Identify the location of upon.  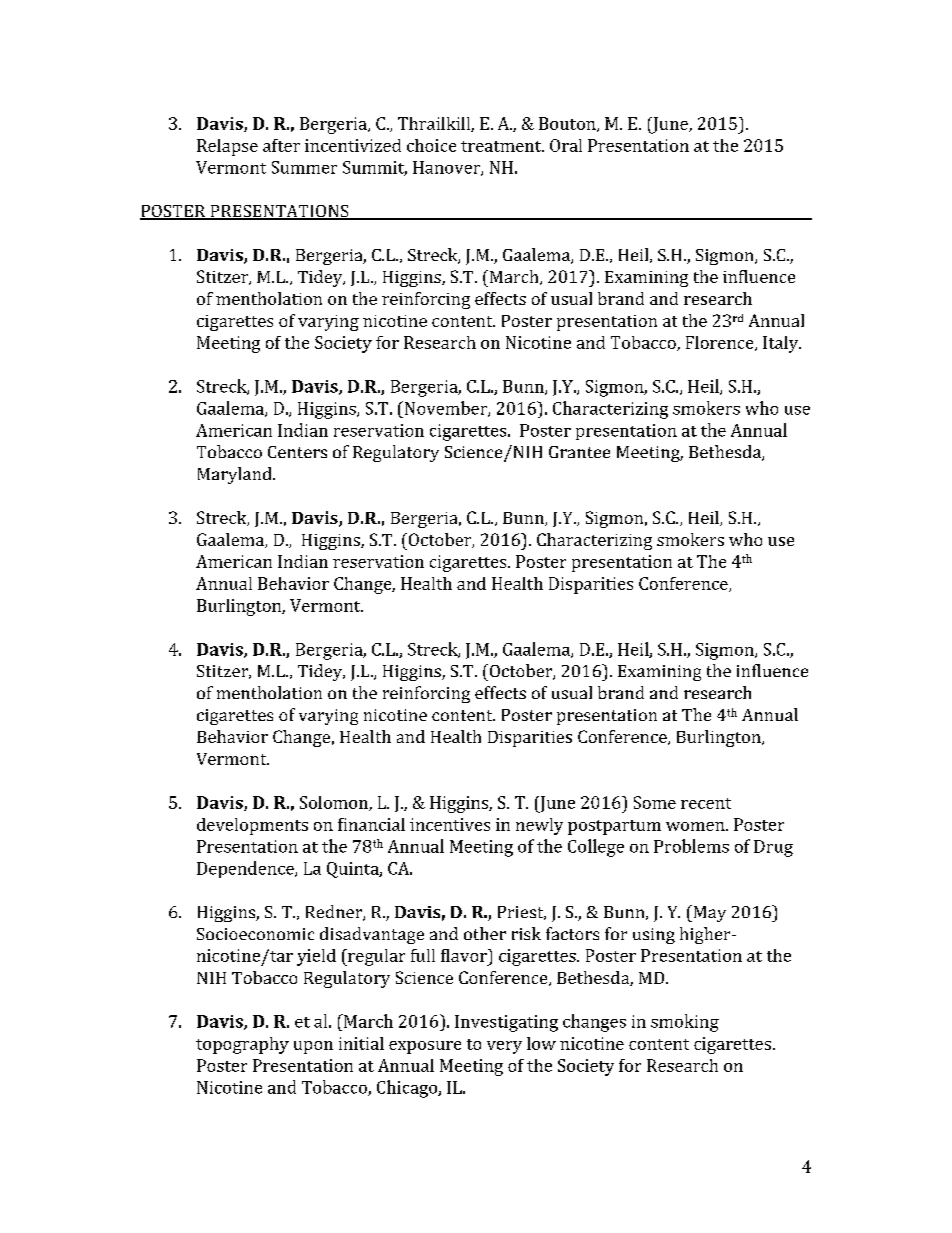
(313, 1047).
